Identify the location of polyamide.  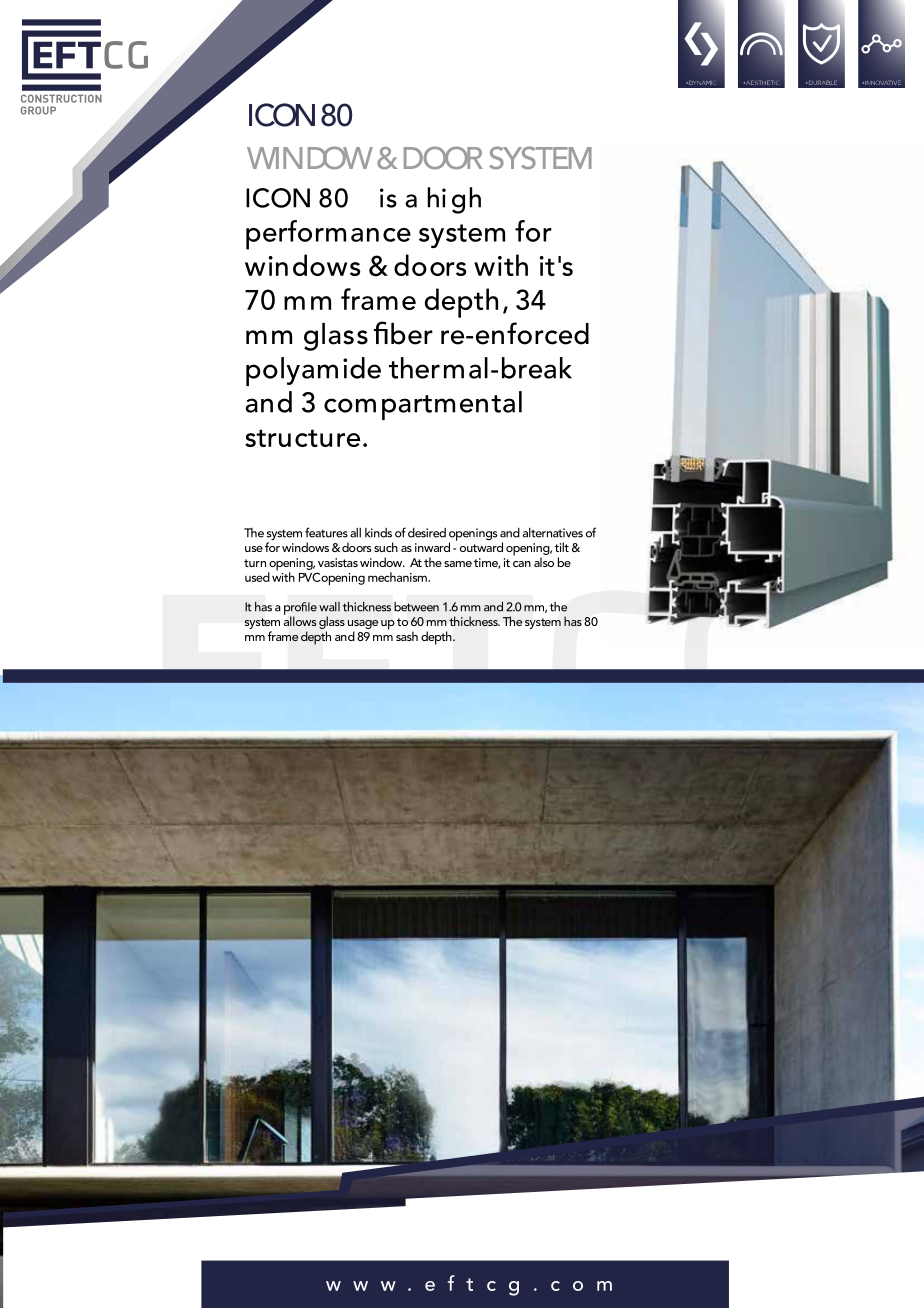
(313, 371).
